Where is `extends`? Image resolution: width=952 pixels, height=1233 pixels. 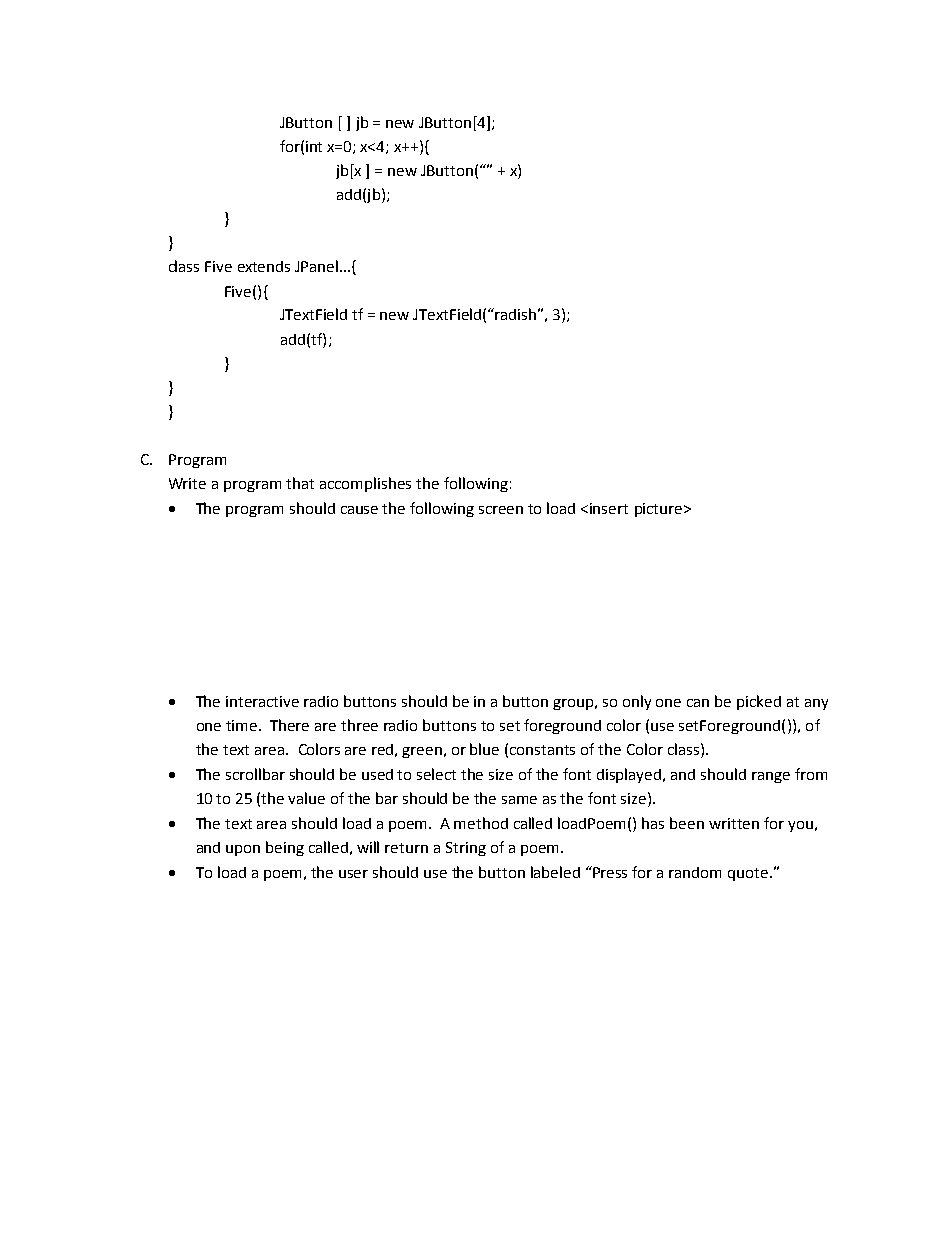
extends is located at coordinates (264, 266).
